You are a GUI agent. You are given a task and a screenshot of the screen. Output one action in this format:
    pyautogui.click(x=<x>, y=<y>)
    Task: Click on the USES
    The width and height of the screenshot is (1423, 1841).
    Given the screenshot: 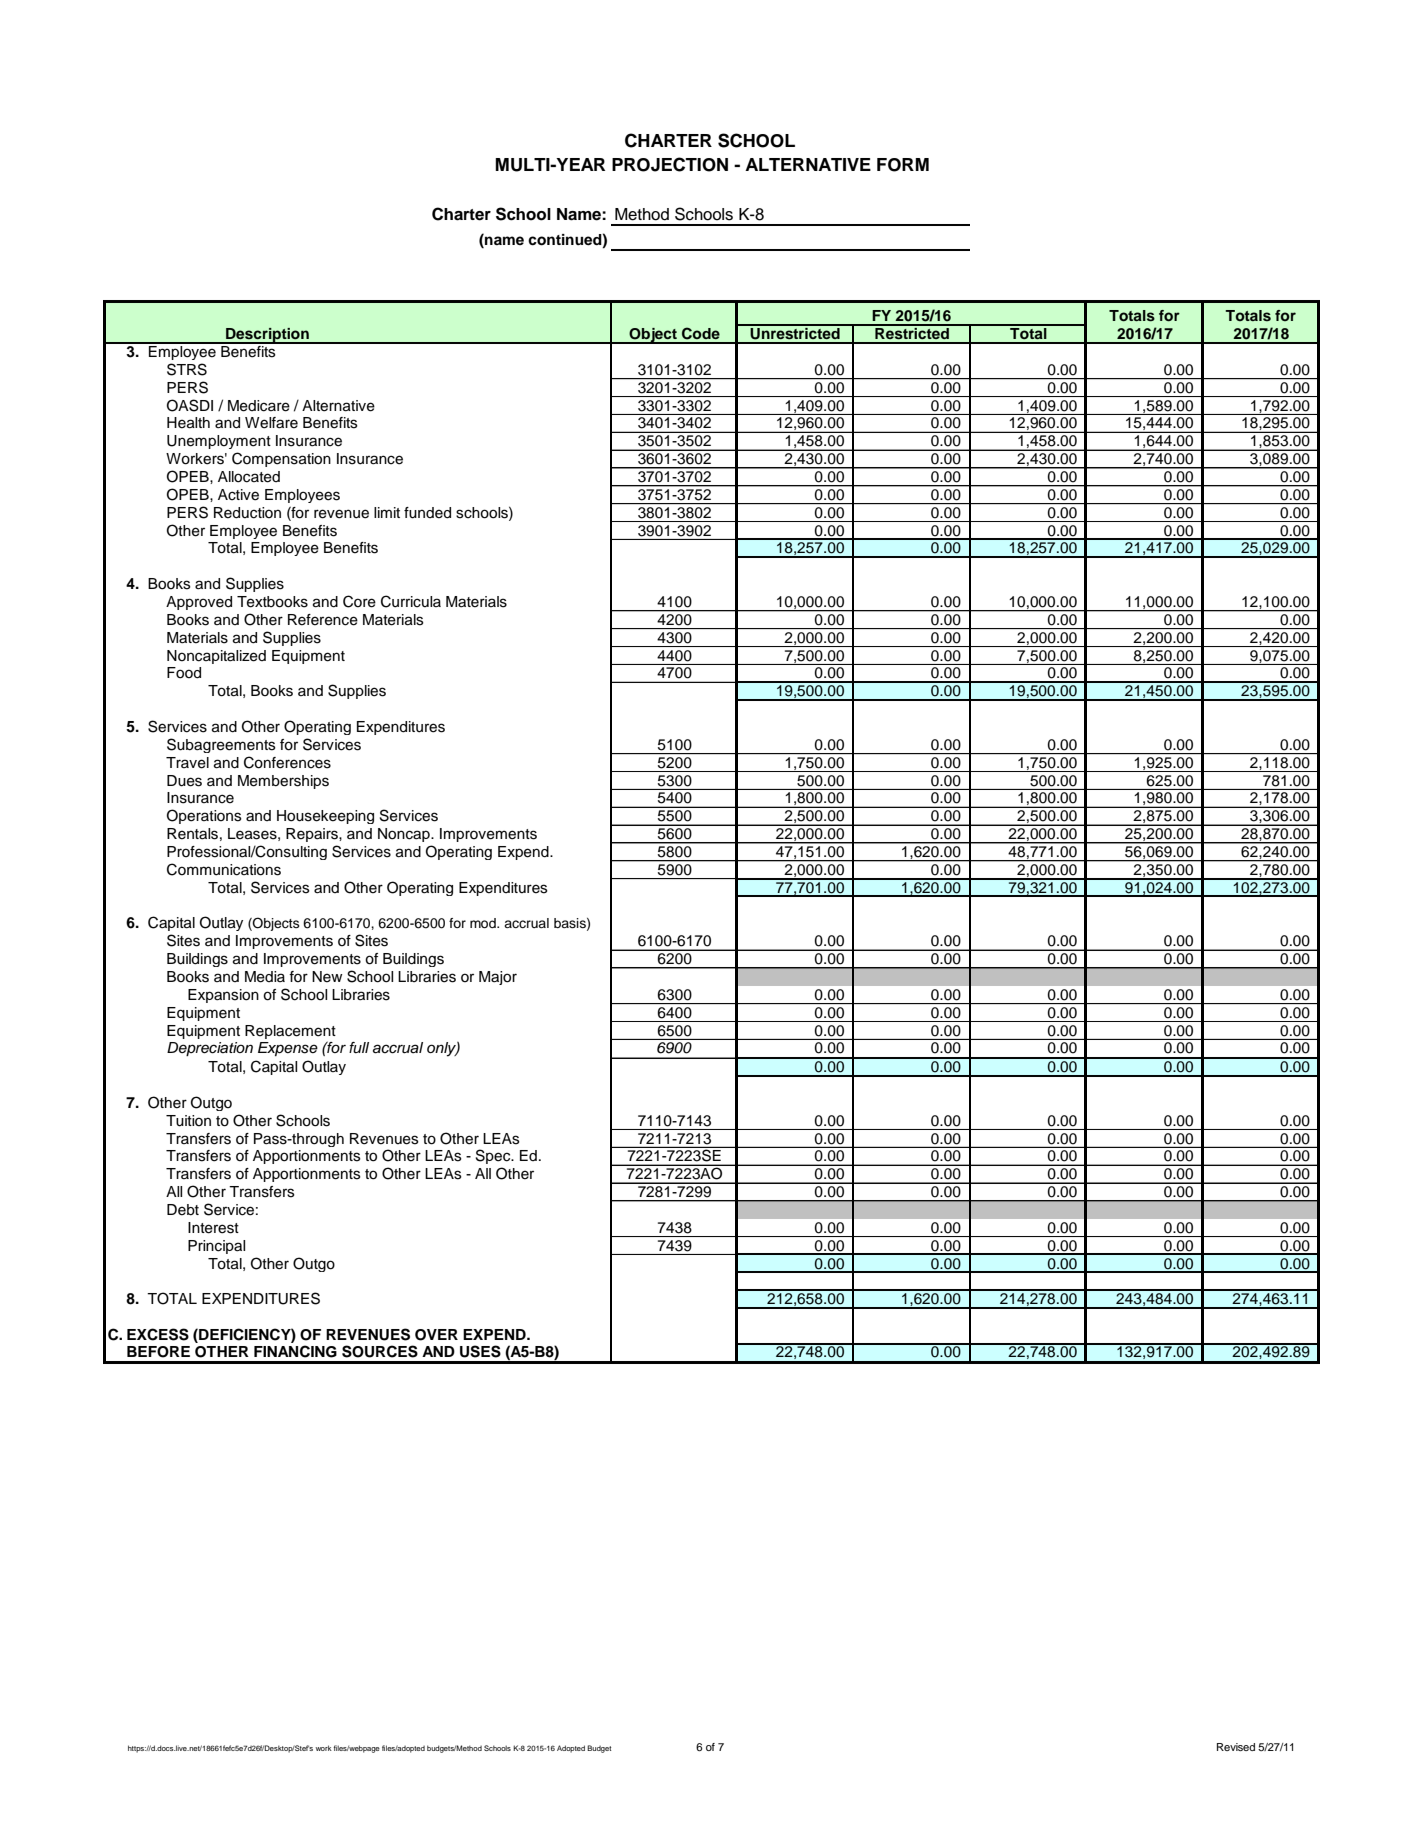 What is the action you would take?
    pyautogui.click(x=480, y=1351)
